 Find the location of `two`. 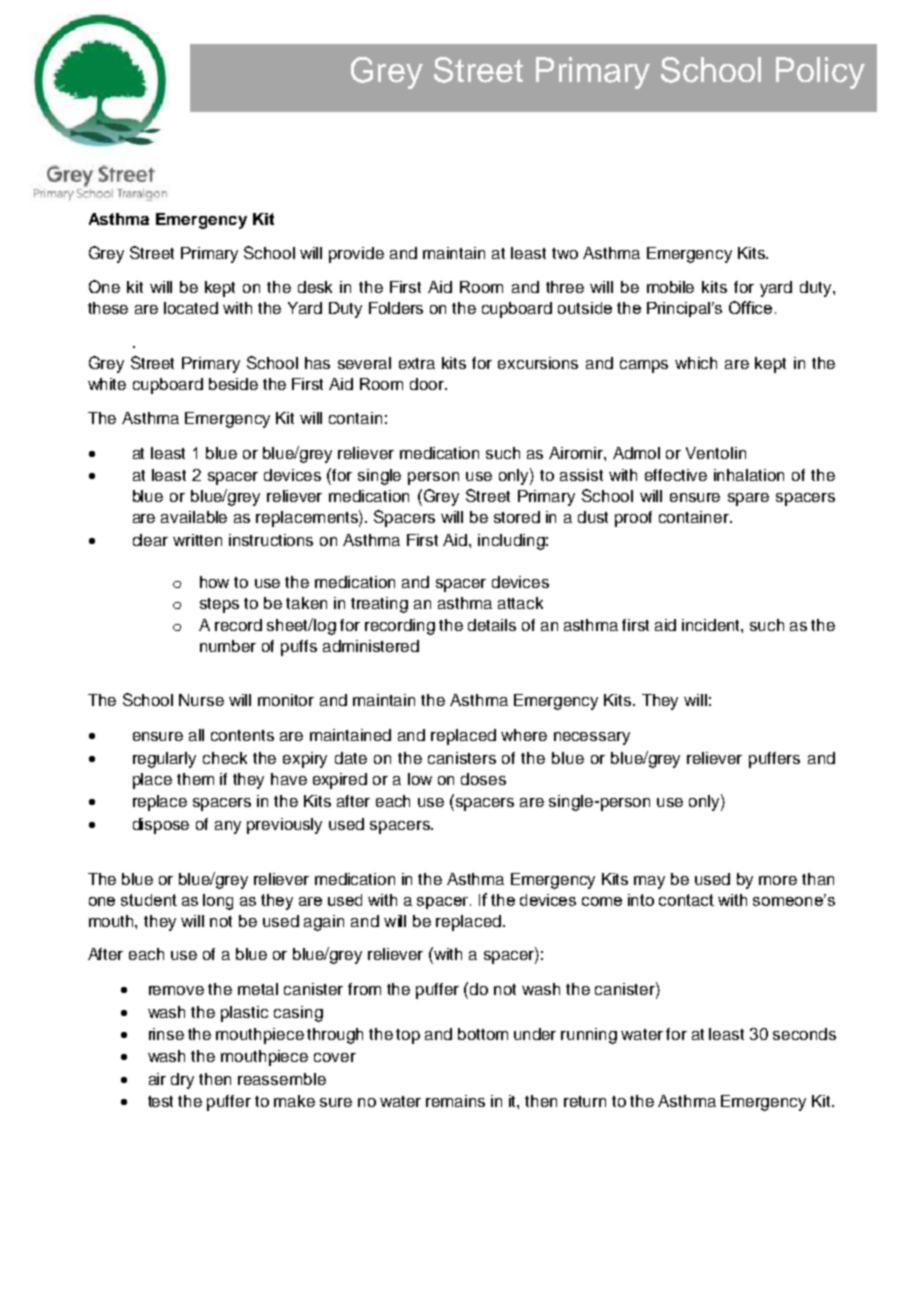

two is located at coordinates (565, 253).
